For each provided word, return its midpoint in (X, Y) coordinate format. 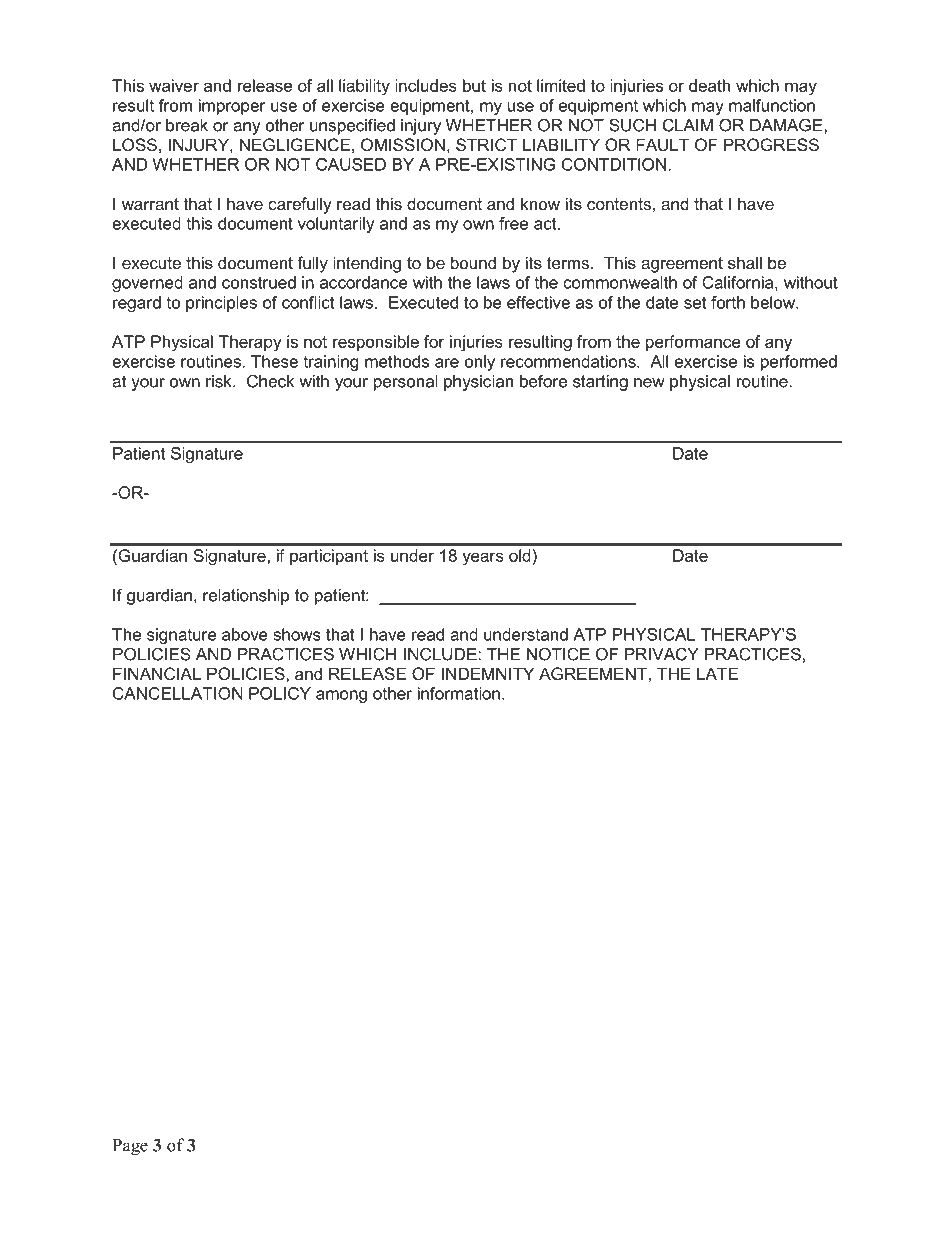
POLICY (280, 693)
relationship (246, 597)
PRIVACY (662, 654)
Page (130, 1147)
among (341, 696)
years (483, 559)
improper (232, 107)
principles (221, 304)
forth (728, 302)
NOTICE (558, 654)
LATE (717, 673)
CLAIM (688, 125)
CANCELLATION (178, 693)
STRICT (486, 144)
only (480, 363)
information (459, 693)
